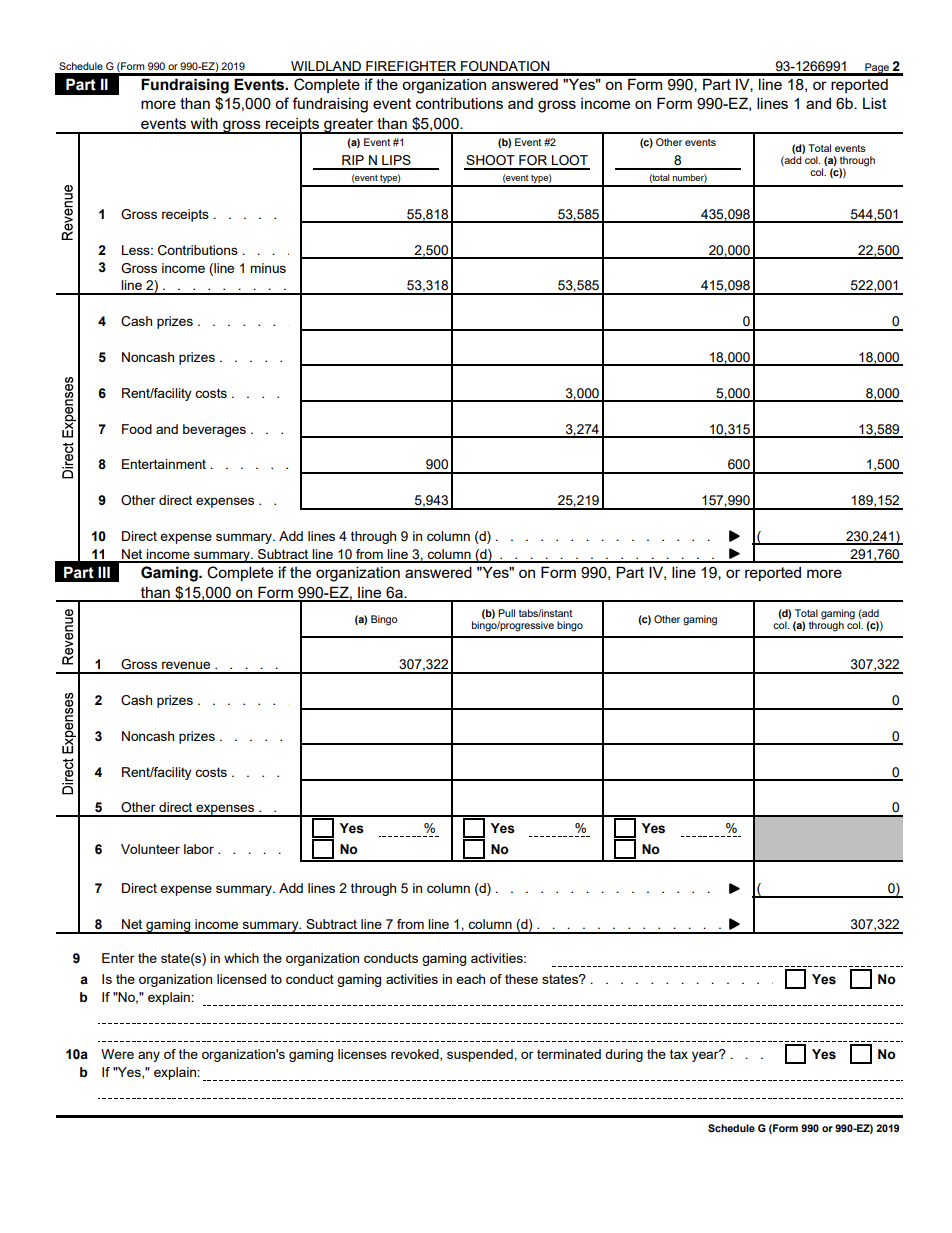 This document has width=952, height=1233. Describe the element at coordinates (679, 1054) in the document. I see `tax` at that location.
